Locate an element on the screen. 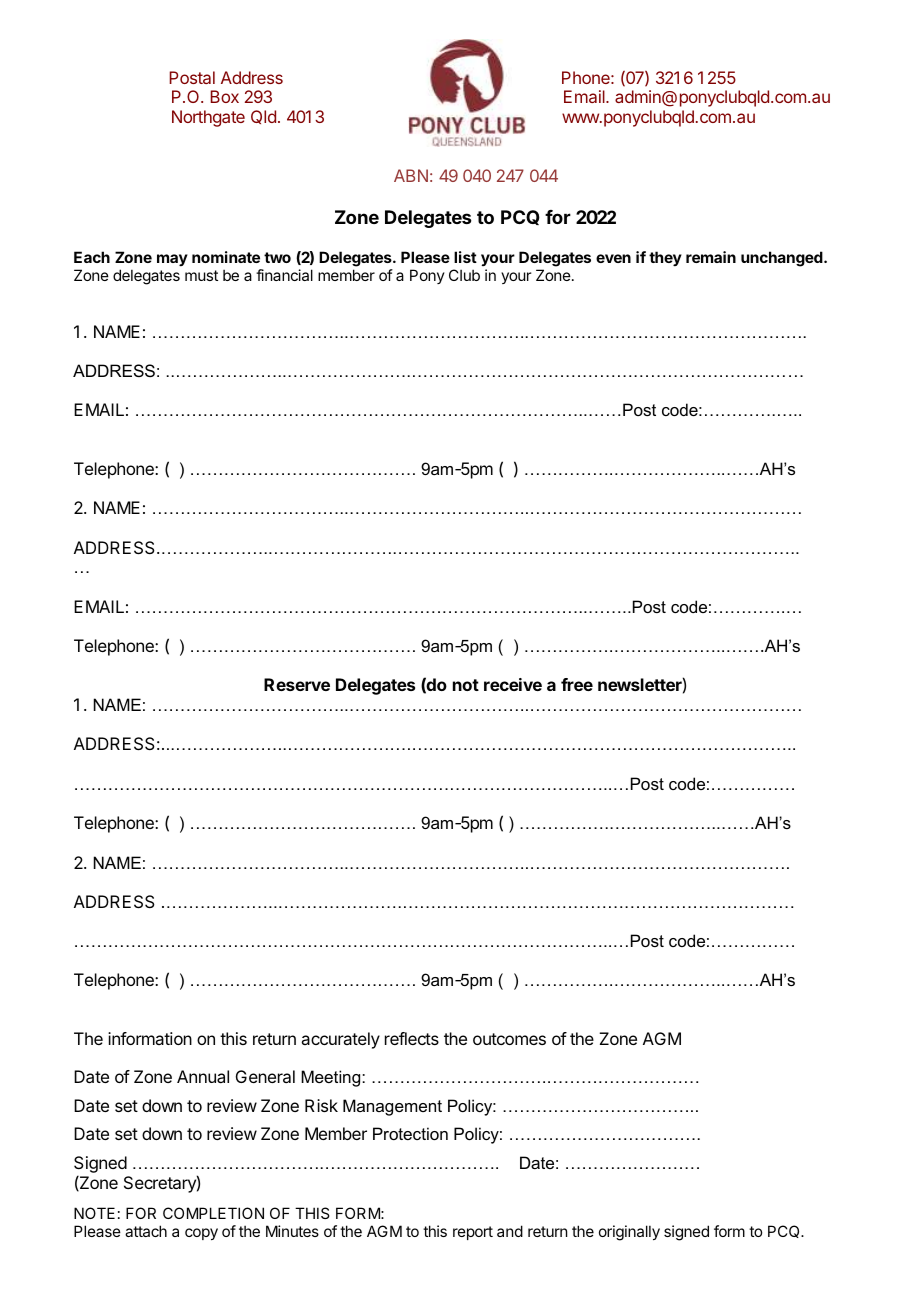 The width and height of the screenshot is (924, 1309). Reserve is located at coordinates (297, 684).
